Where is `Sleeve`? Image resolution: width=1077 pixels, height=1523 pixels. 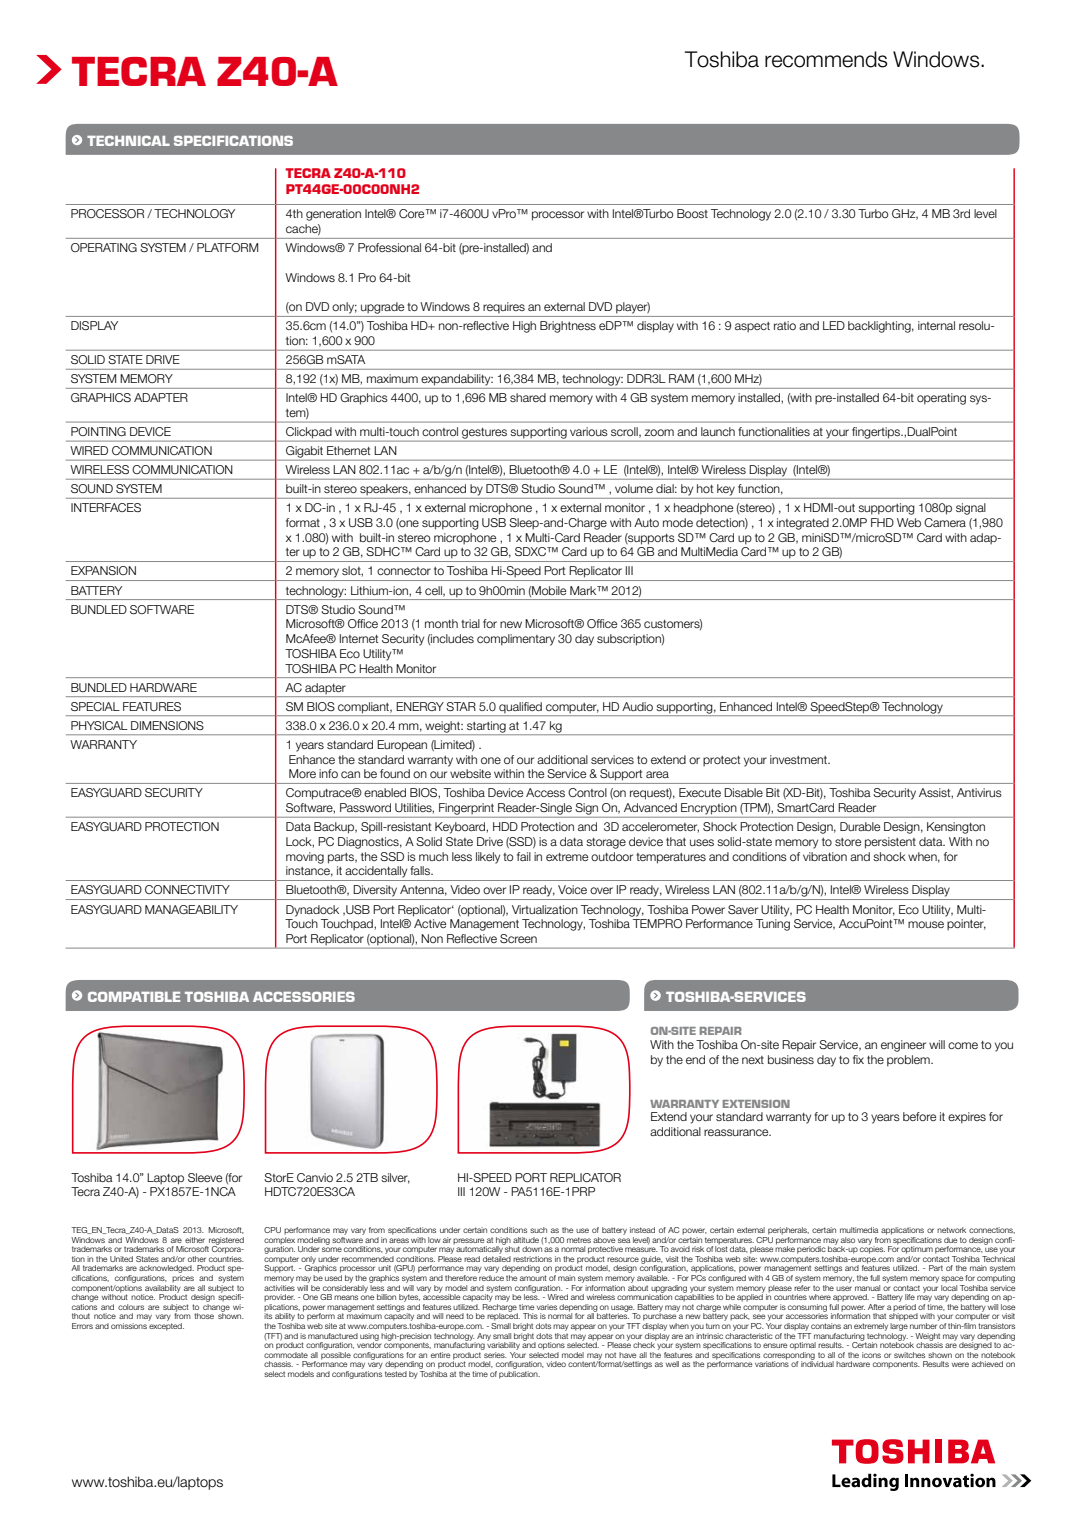 Sleeve is located at coordinates (205, 1177).
